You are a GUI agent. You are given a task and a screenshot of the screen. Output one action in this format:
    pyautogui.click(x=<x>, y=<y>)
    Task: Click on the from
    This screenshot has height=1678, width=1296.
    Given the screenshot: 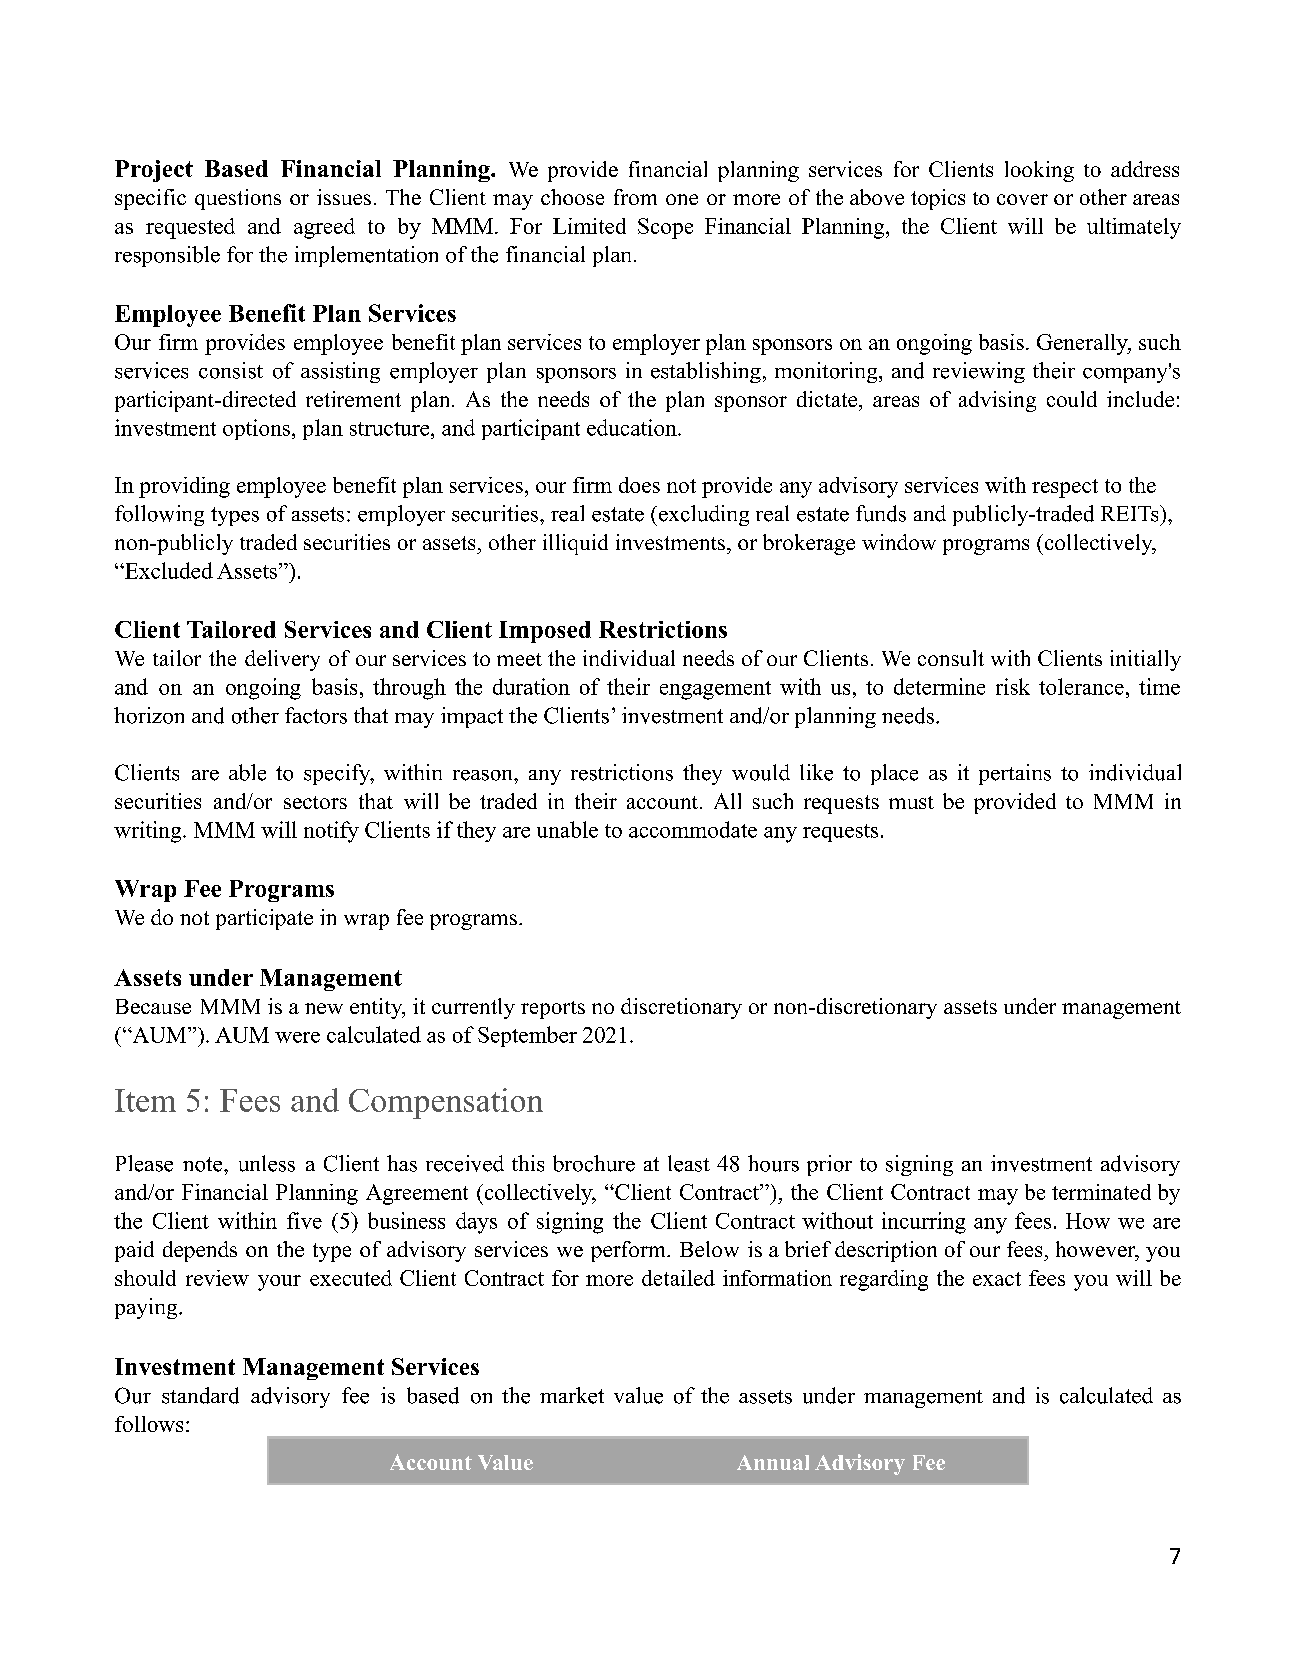 What is the action you would take?
    pyautogui.click(x=635, y=197)
